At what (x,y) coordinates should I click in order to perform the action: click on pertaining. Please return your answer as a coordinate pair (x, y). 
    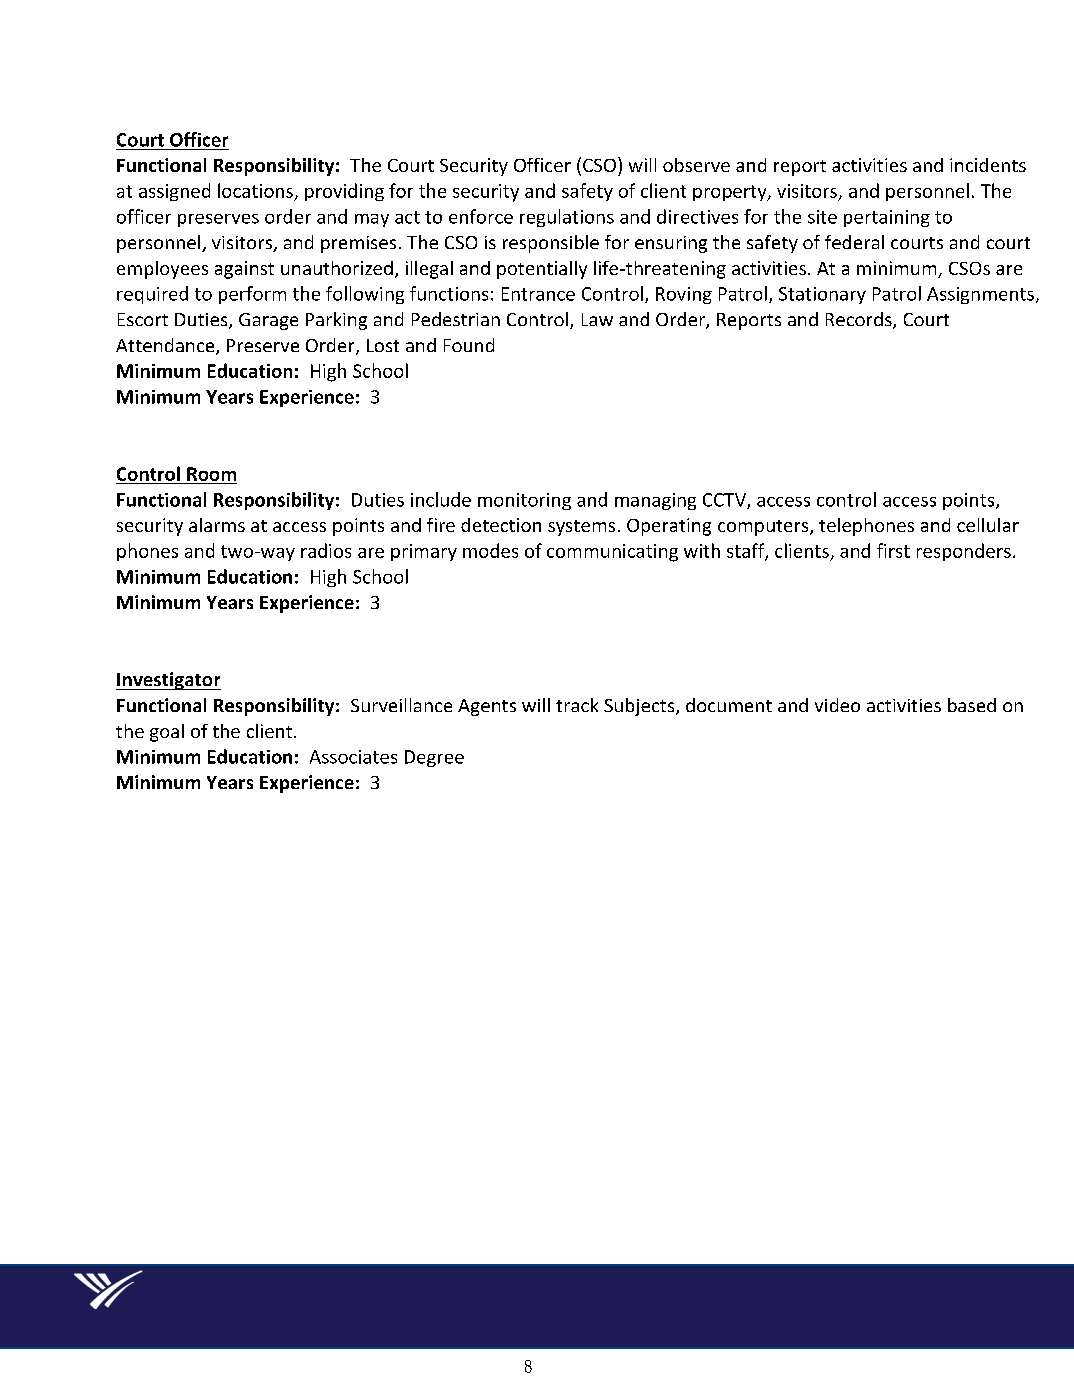
    Looking at the image, I should click on (887, 218).
